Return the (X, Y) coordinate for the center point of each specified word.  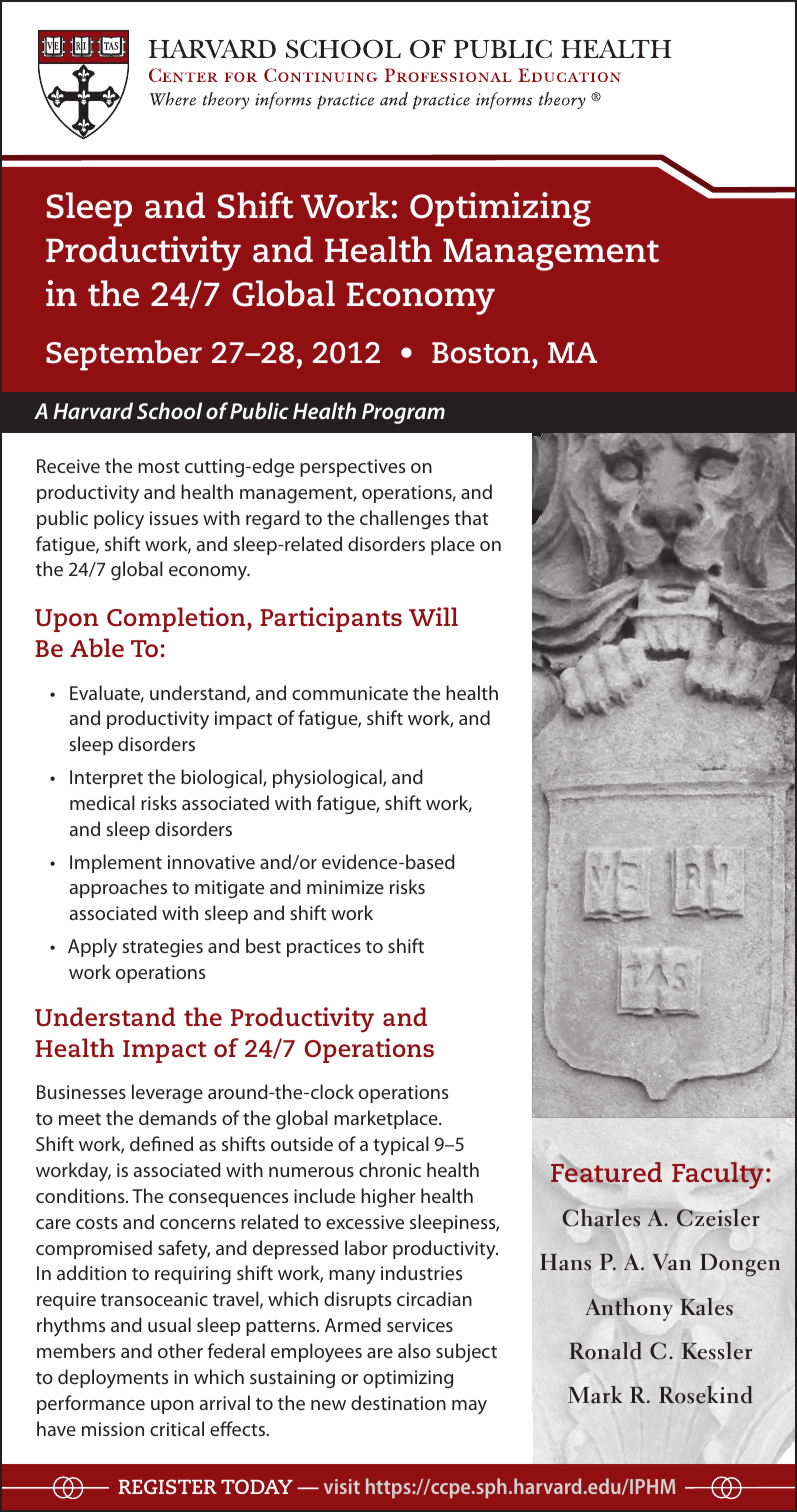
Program (403, 413)
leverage (167, 1093)
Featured (606, 1171)
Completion (177, 619)
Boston (482, 353)
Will (433, 616)
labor (366, 1247)
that (471, 517)
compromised (94, 1249)
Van (671, 1262)
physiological (328, 779)
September (124, 355)
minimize (345, 887)
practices (324, 948)
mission (113, 1429)
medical (102, 802)
